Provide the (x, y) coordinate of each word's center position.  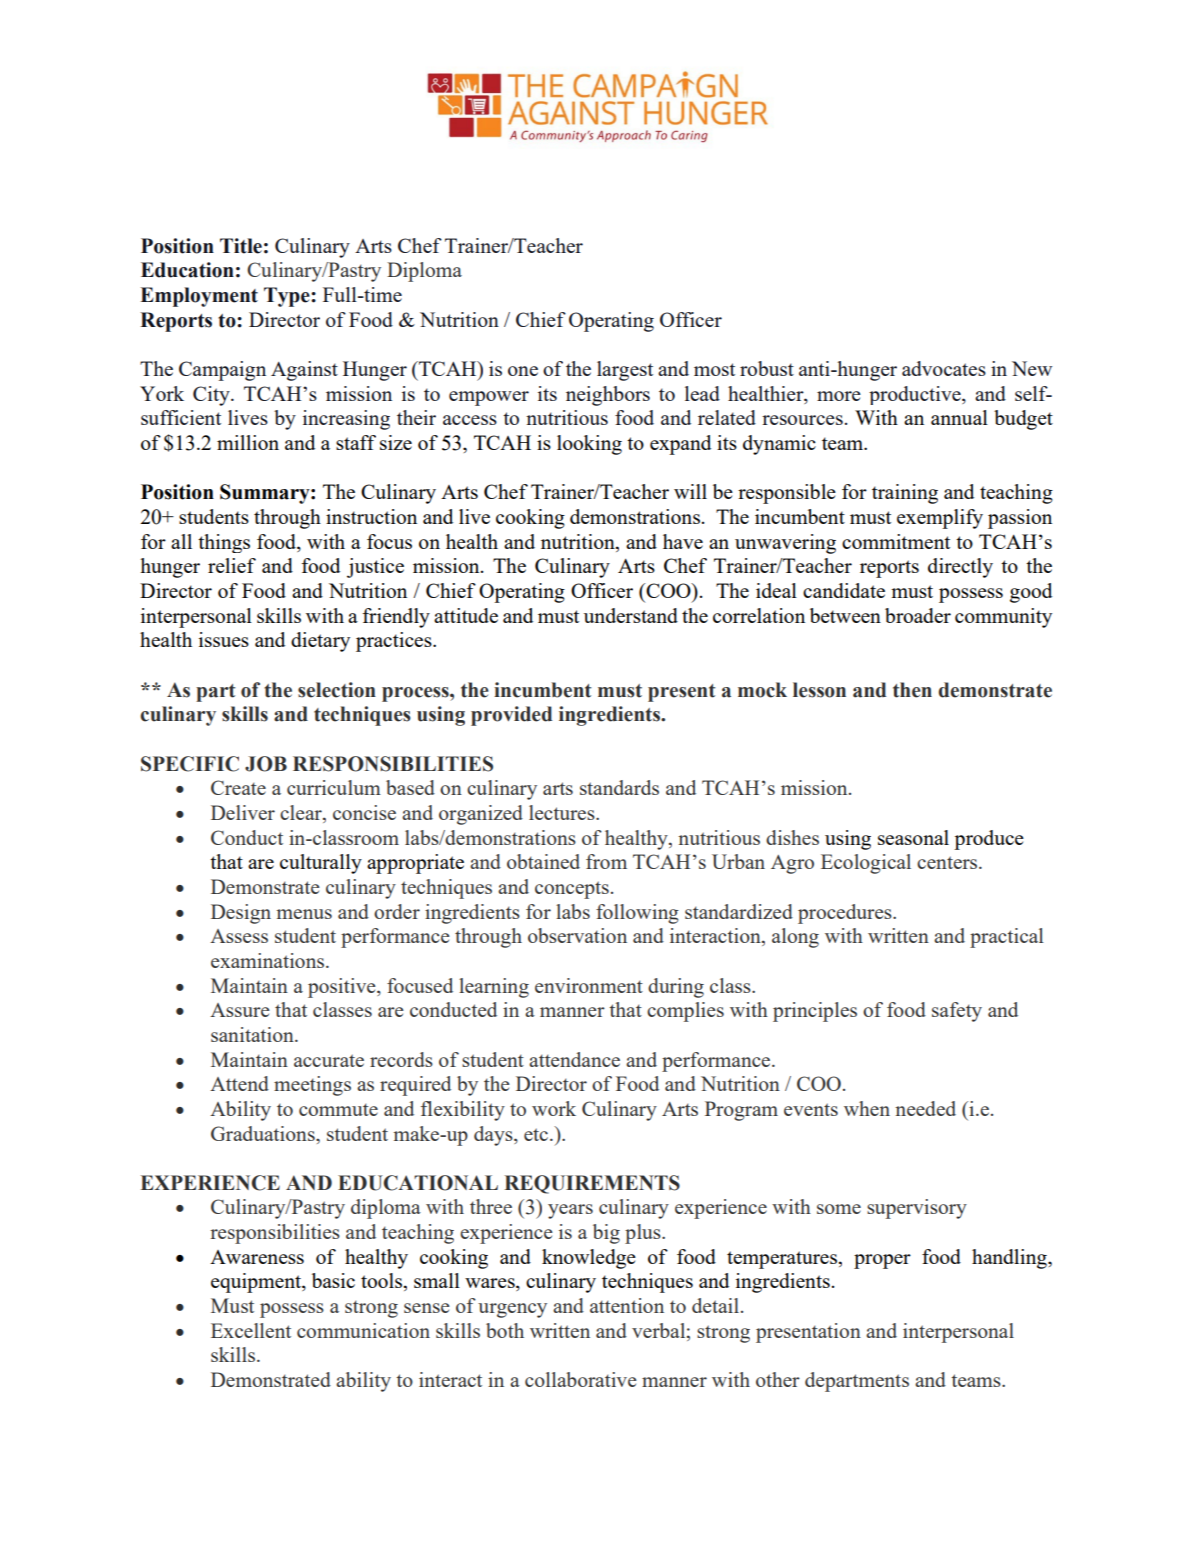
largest (625, 371)
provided (511, 716)
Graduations (264, 1133)
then (912, 690)
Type (288, 297)
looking (589, 445)
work (554, 1108)
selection (337, 690)
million (248, 442)
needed (925, 1108)
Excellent (251, 1330)
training (905, 494)
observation (577, 935)
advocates (944, 368)
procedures (846, 914)
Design (241, 914)
